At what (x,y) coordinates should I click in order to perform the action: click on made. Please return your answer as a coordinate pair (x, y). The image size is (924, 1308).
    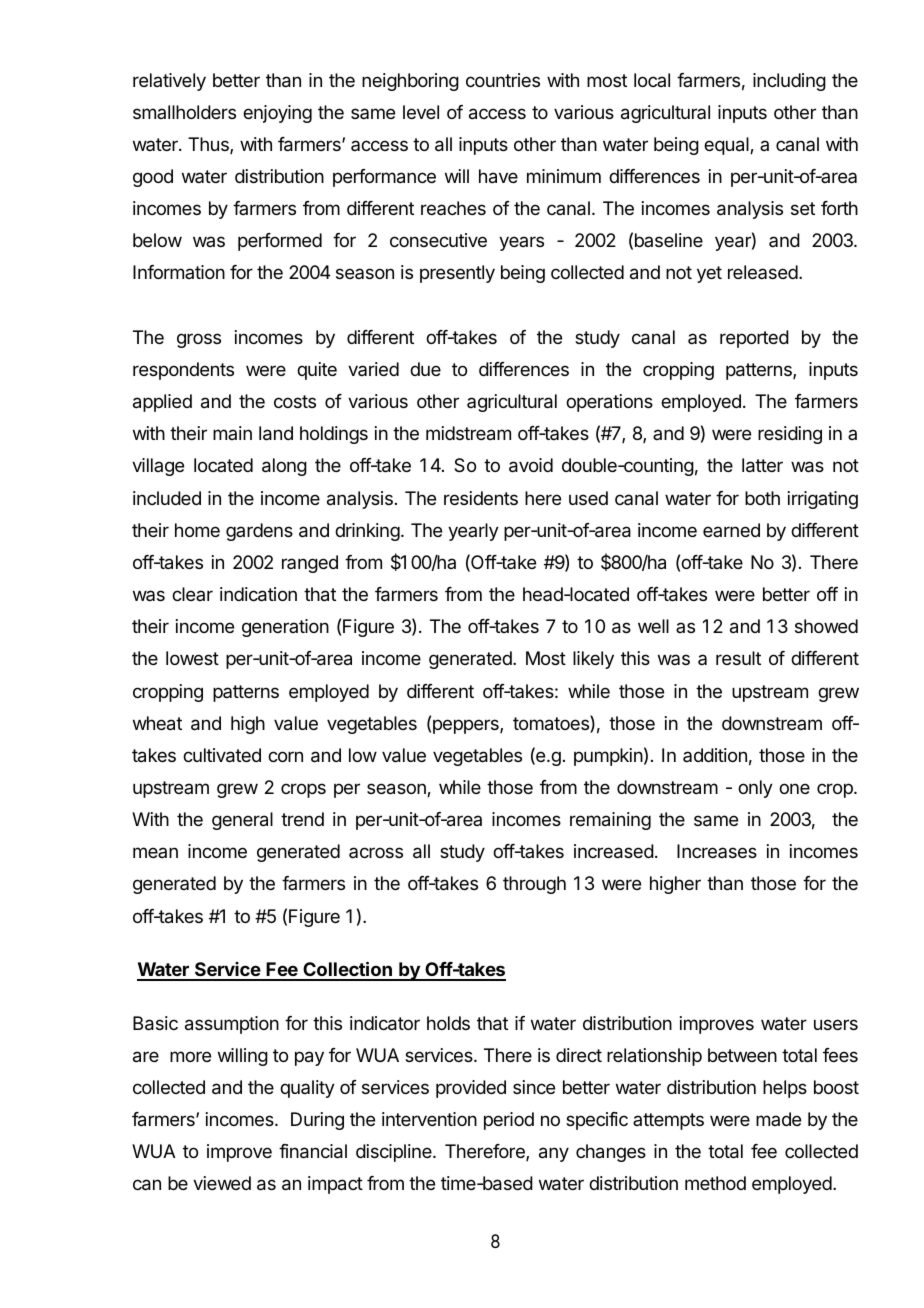
    Looking at the image, I should click on (778, 1119).
